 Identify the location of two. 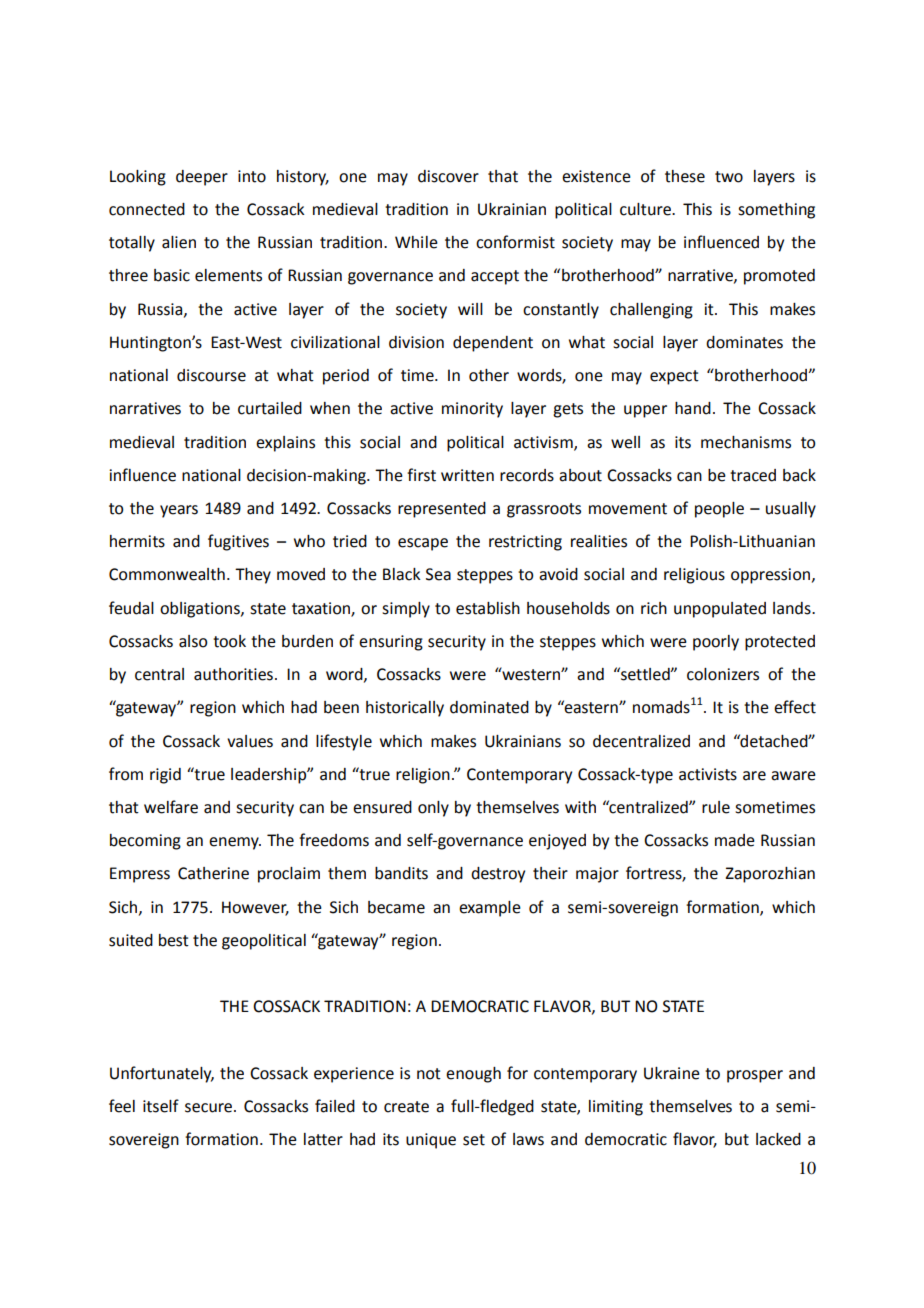
(729, 177).
